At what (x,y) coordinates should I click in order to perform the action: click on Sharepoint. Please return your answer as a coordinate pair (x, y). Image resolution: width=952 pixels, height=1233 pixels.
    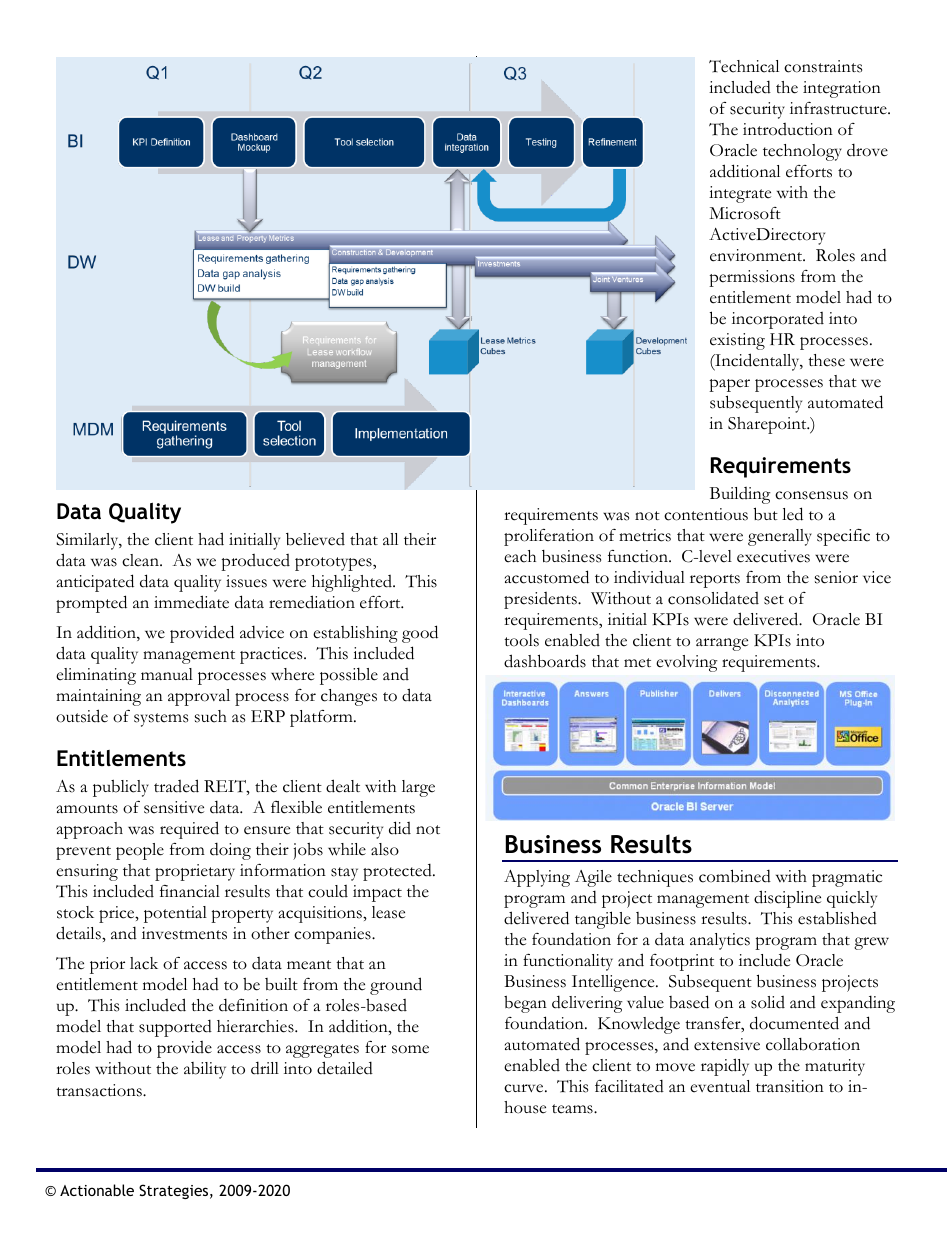
    Looking at the image, I should click on (768, 425).
